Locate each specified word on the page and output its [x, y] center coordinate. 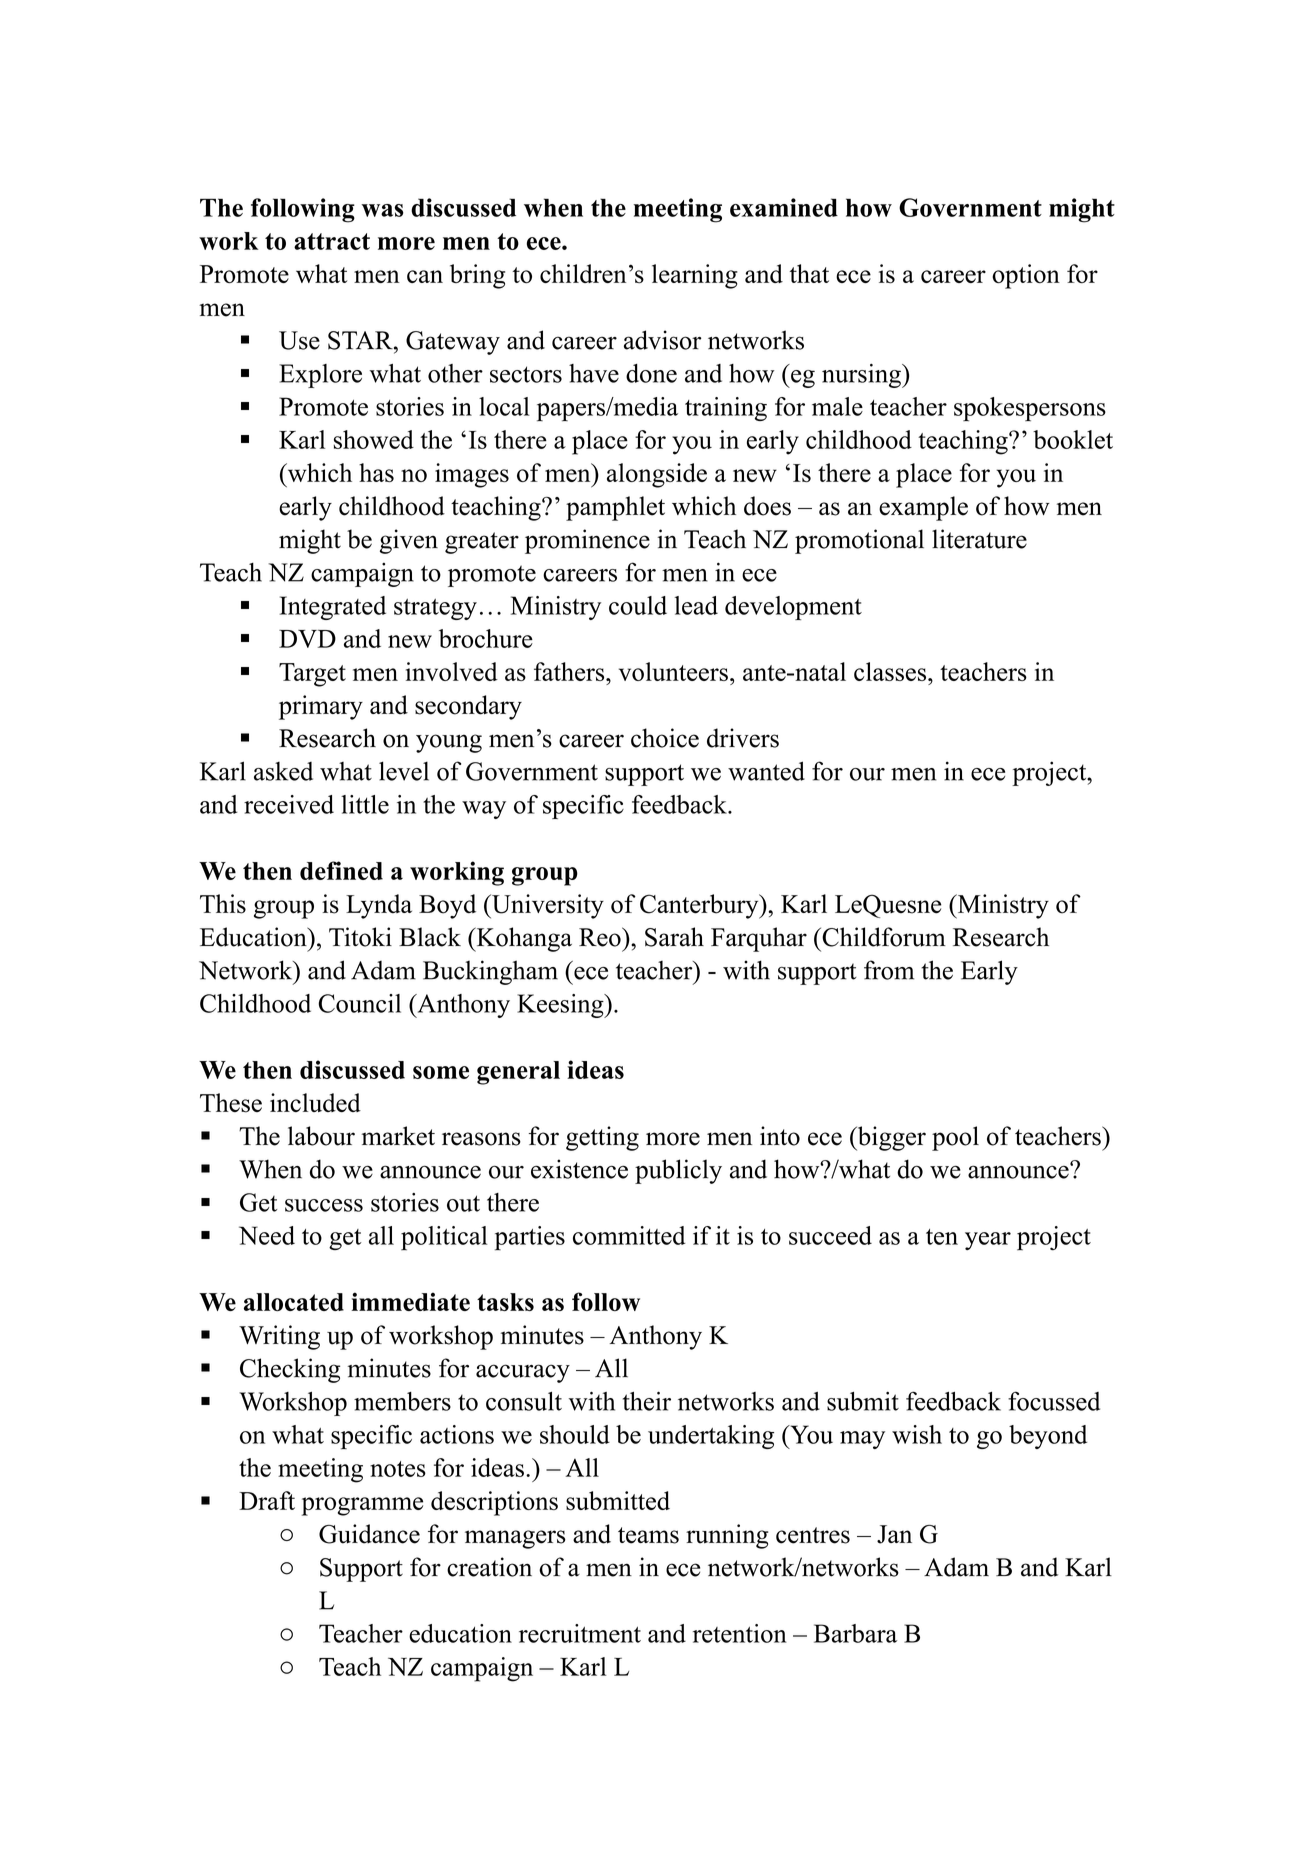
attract [332, 241]
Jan [894, 1534]
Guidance [369, 1534]
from [889, 970]
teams [648, 1535]
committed [629, 1235]
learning [695, 276]
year [988, 1241]
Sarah [674, 937]
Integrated [333, 608]
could [638, 605]
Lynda [379, 906]
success [324, 1205]
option [1026, 276]
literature [979, 539]
